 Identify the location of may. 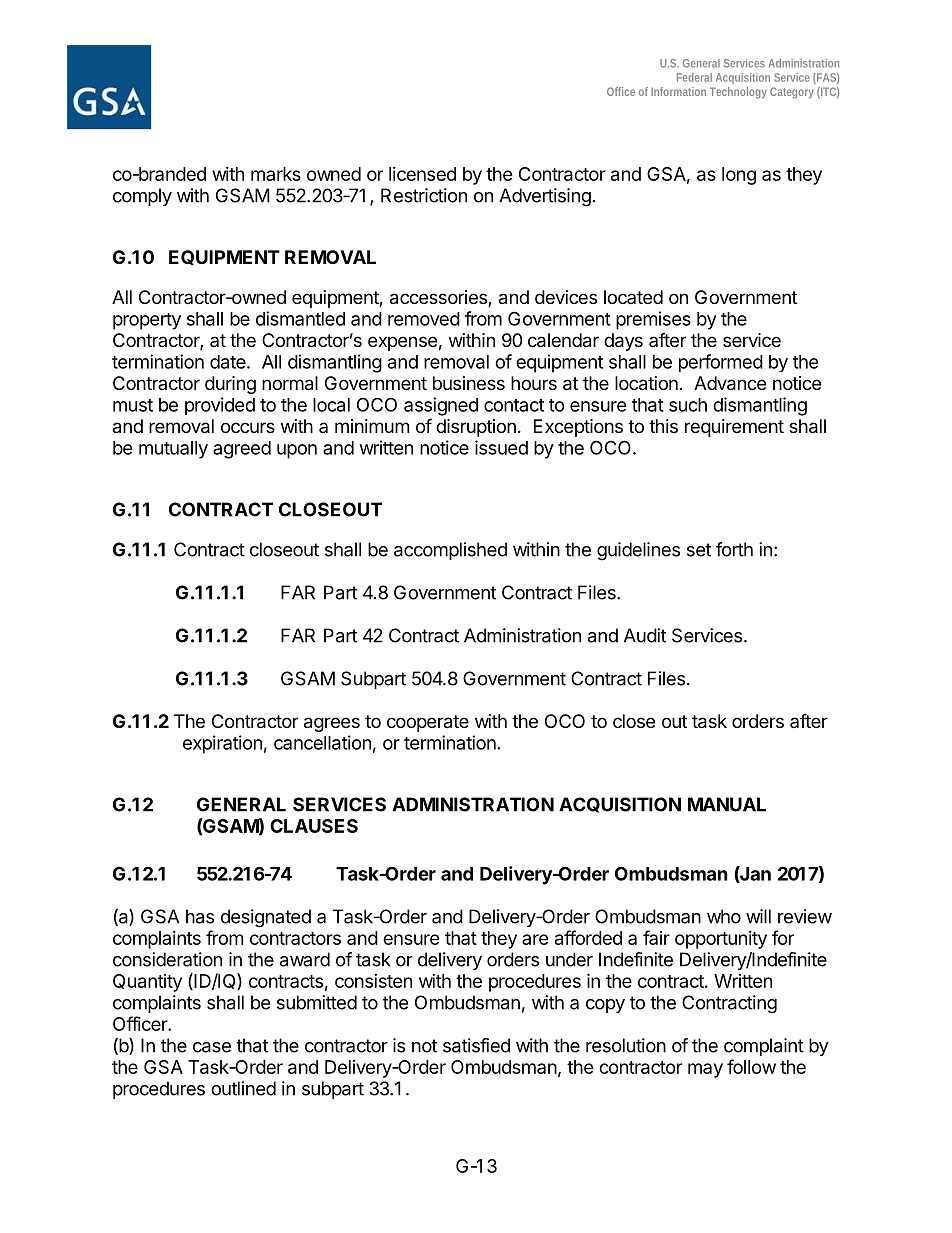
(705, 1070).
